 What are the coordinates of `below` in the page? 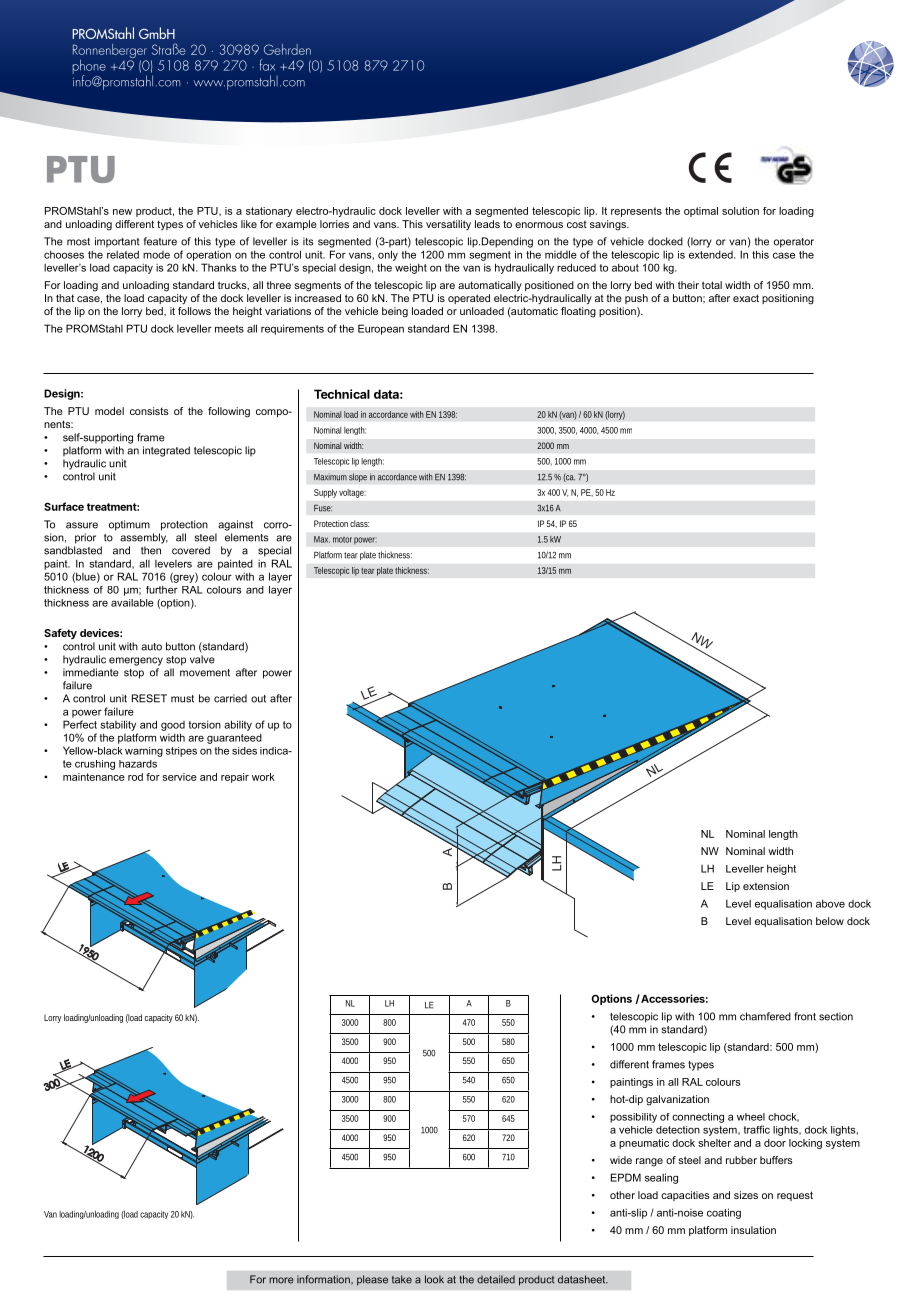 It's located at (830, 921).
